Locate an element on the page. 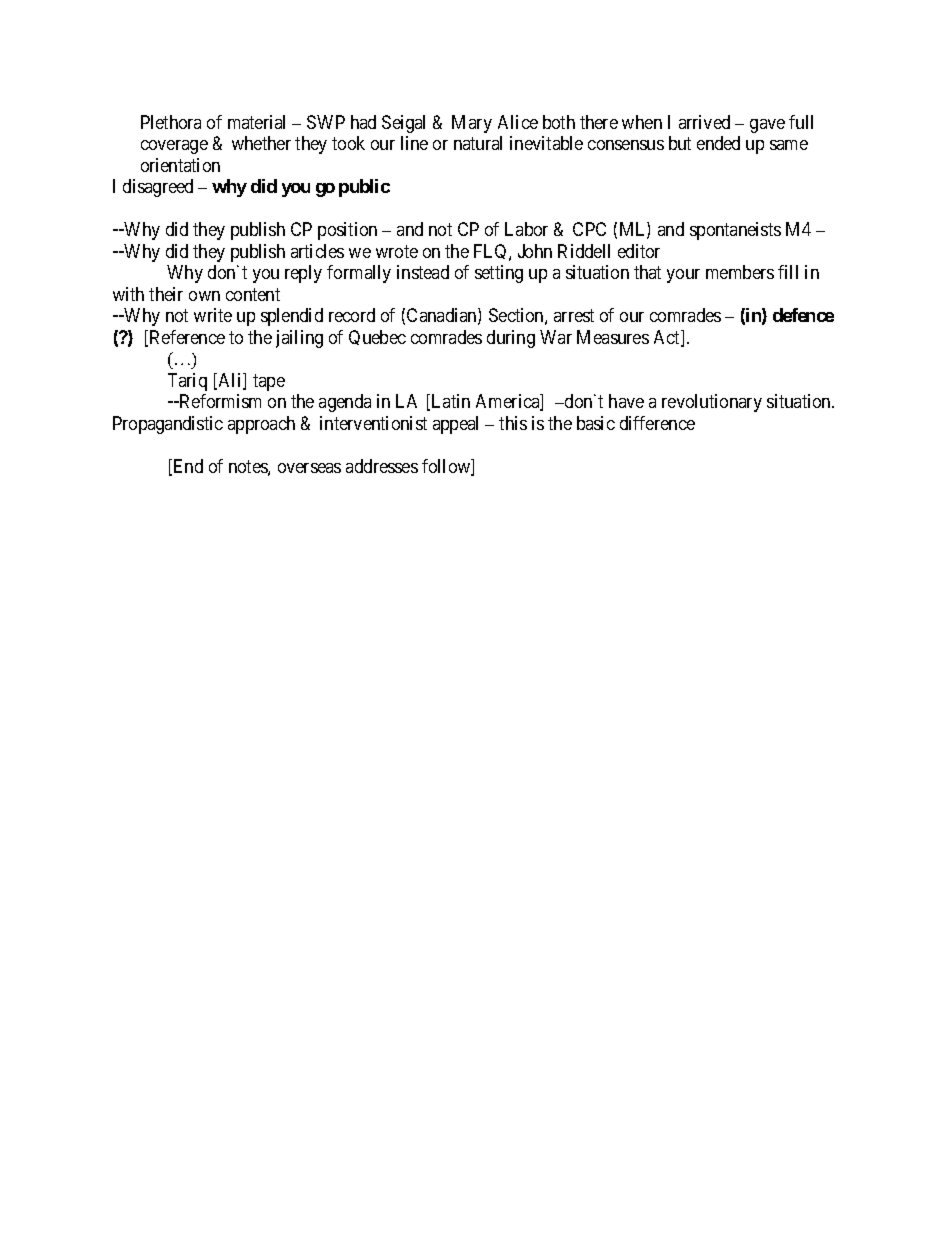 The height and width of the image is (1233, 952). ended is located at coordinates (718, 143).
